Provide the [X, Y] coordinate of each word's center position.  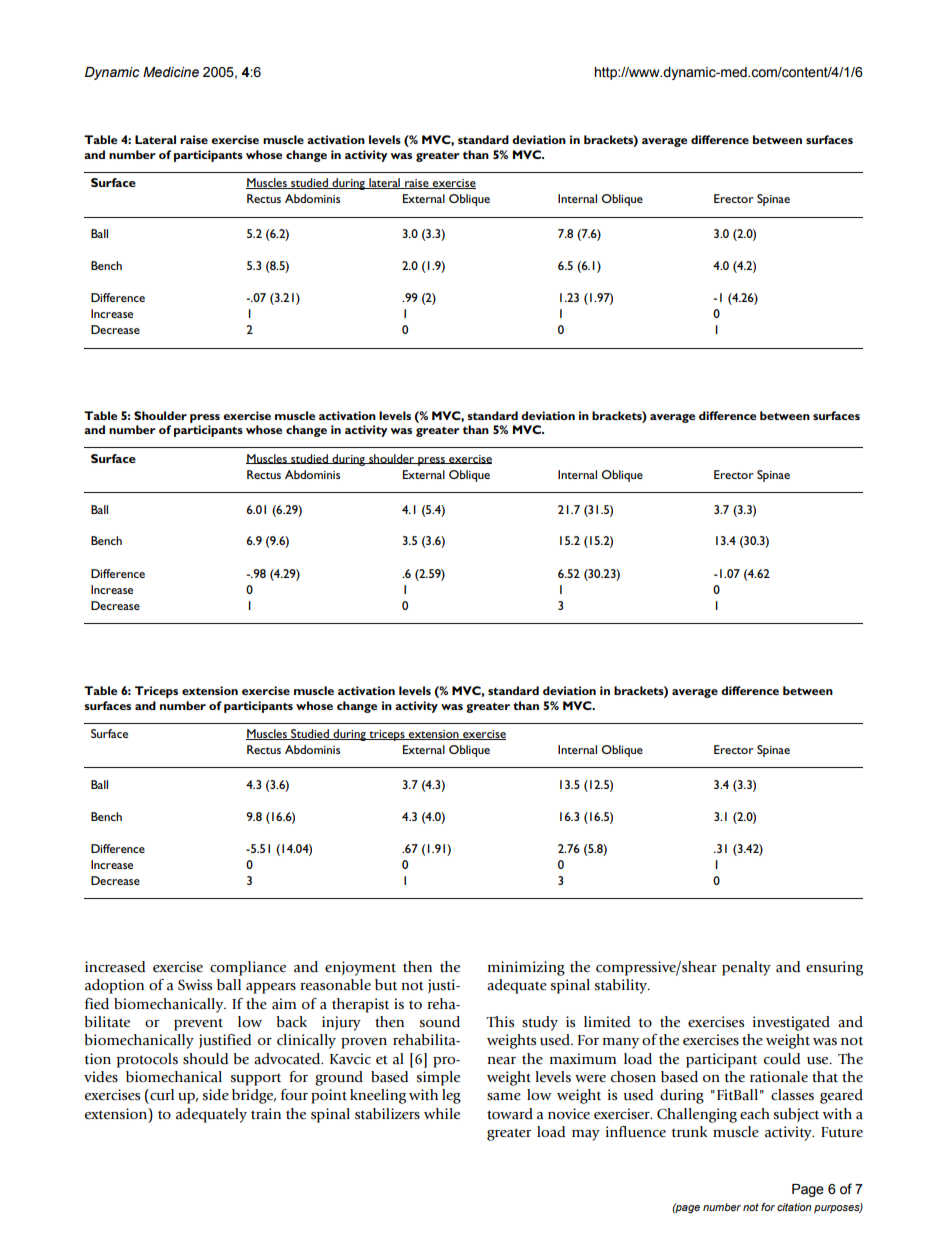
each [755, 1114]
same [504, 1097]
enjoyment [360, 968]
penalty [746, 968]
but [386, 985]
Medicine [171, 72]
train [266, 1114]
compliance [248, 968]
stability [622, 986]
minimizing [526, 968]
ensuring [834, 968]
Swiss [195, 985]
